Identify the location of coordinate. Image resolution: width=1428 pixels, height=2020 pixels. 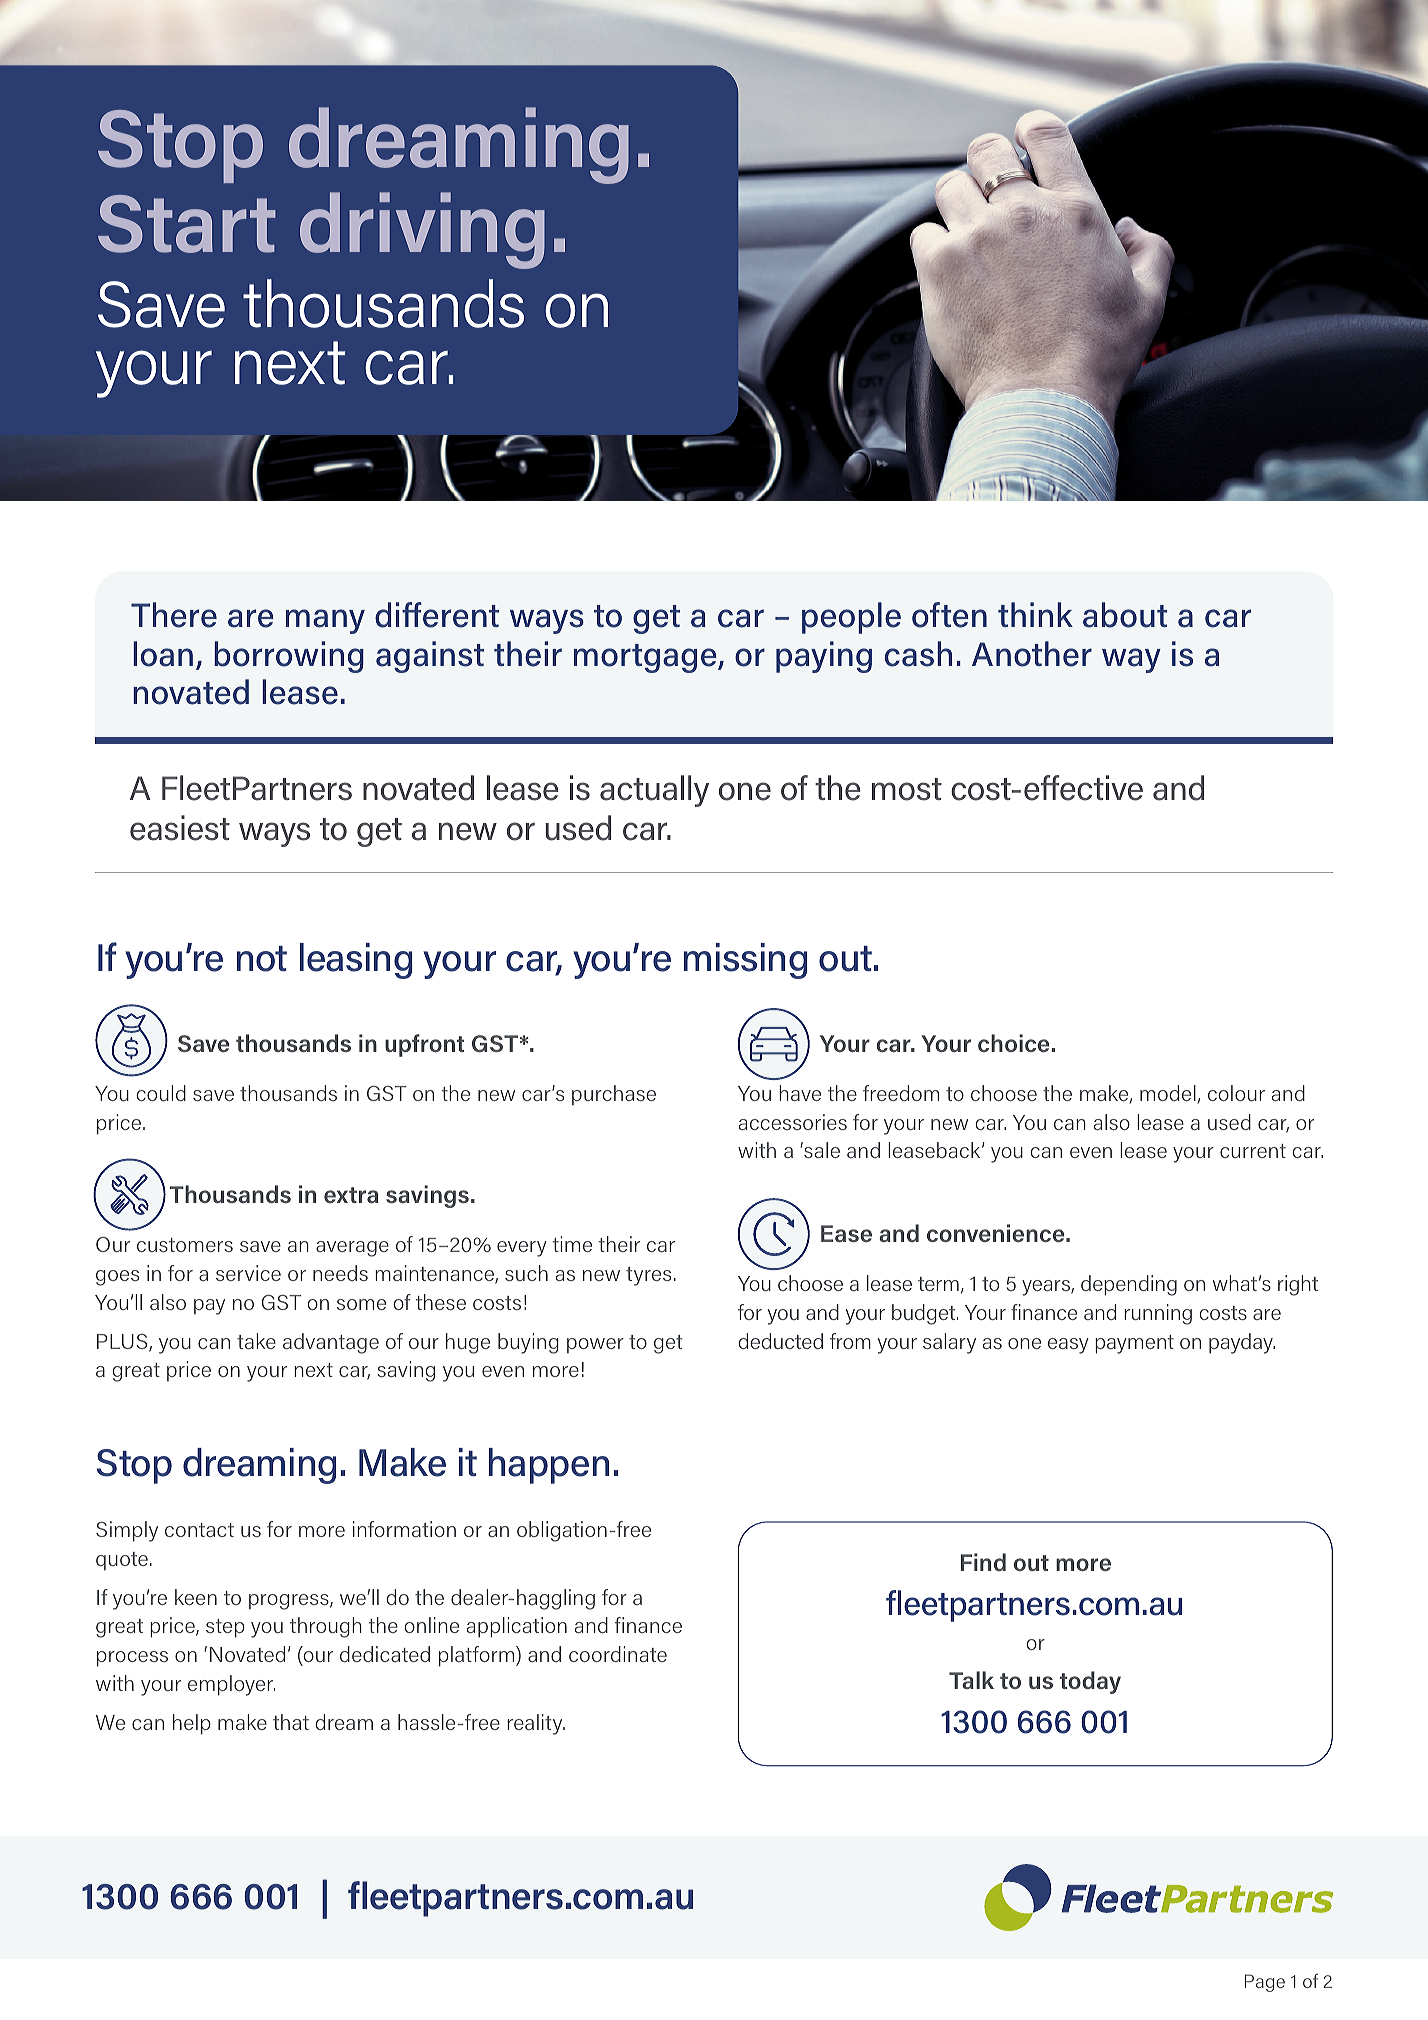
(618, 1654).
